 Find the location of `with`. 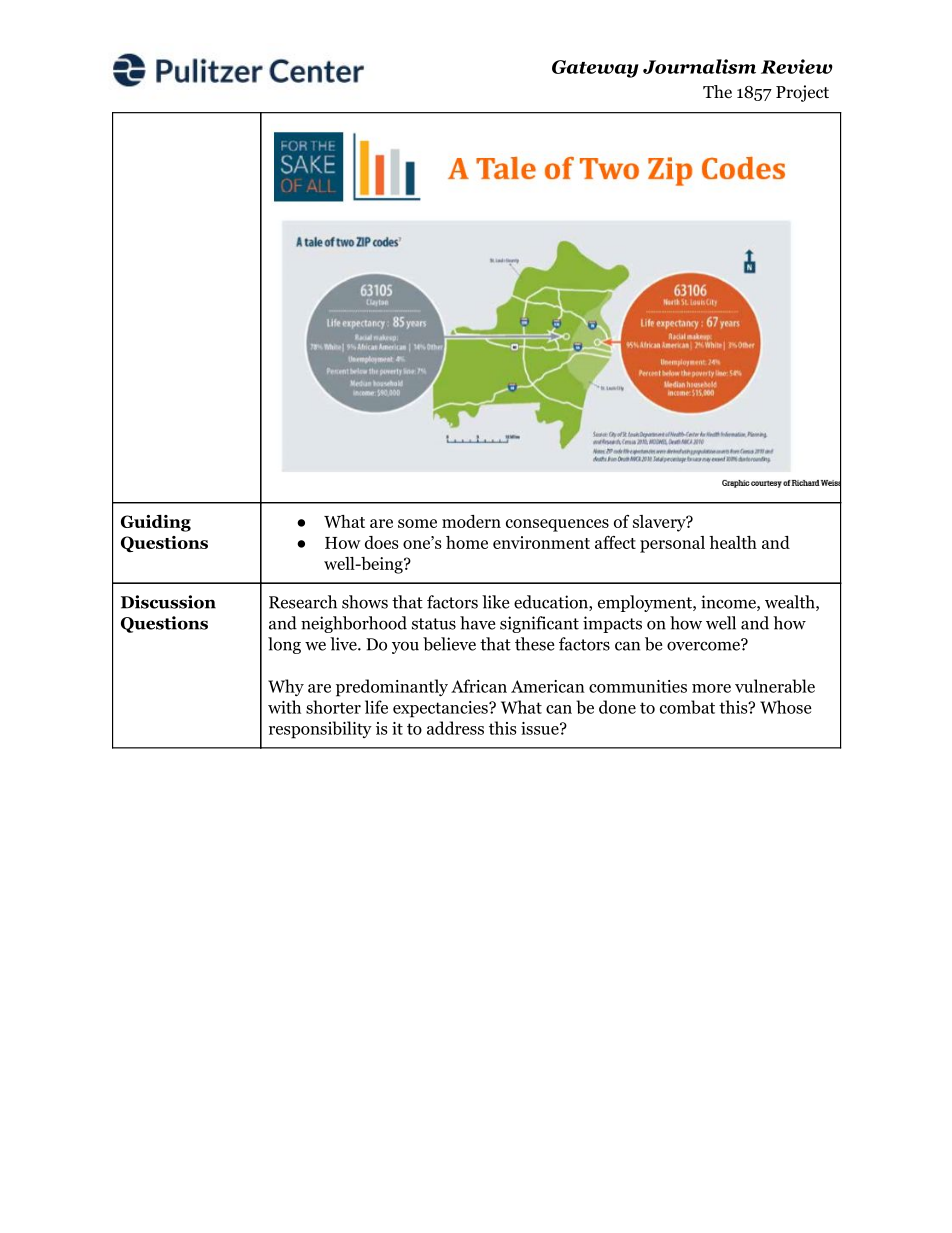

with is located at coordinates (284, 707).
